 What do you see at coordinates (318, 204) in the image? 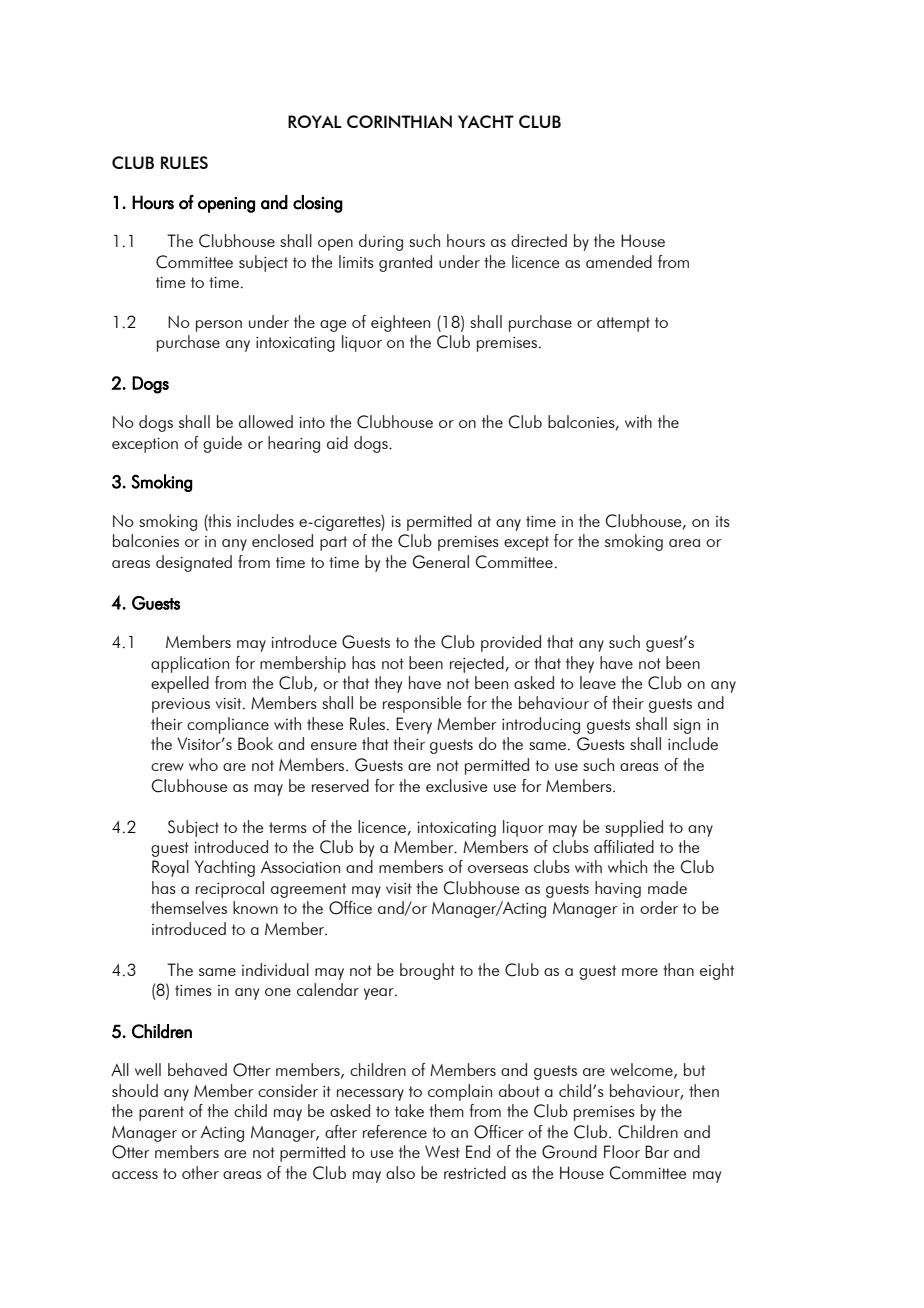
I see `closing` at bounding box center [318, 204].
